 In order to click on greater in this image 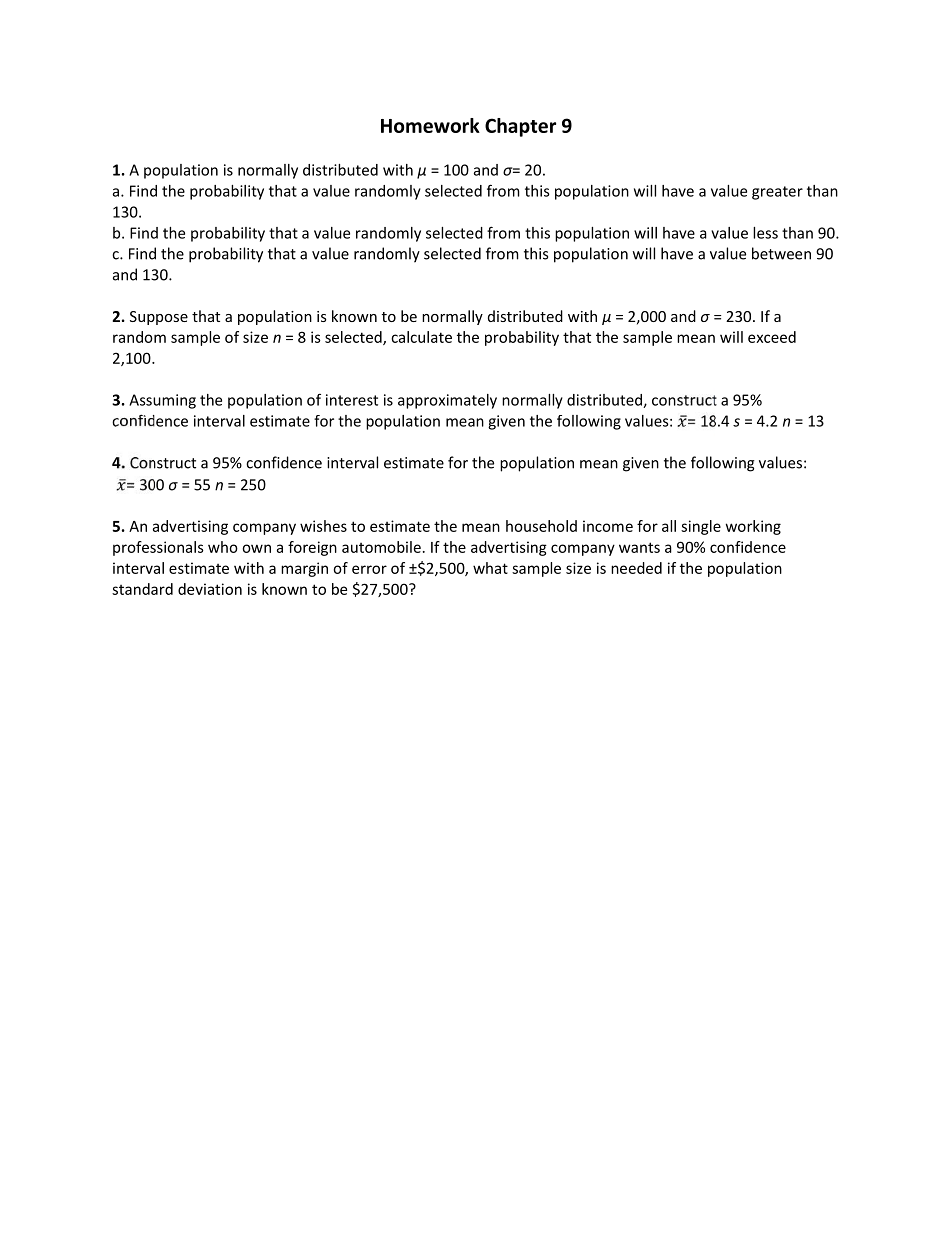, I will do `click(777, 193)`.
